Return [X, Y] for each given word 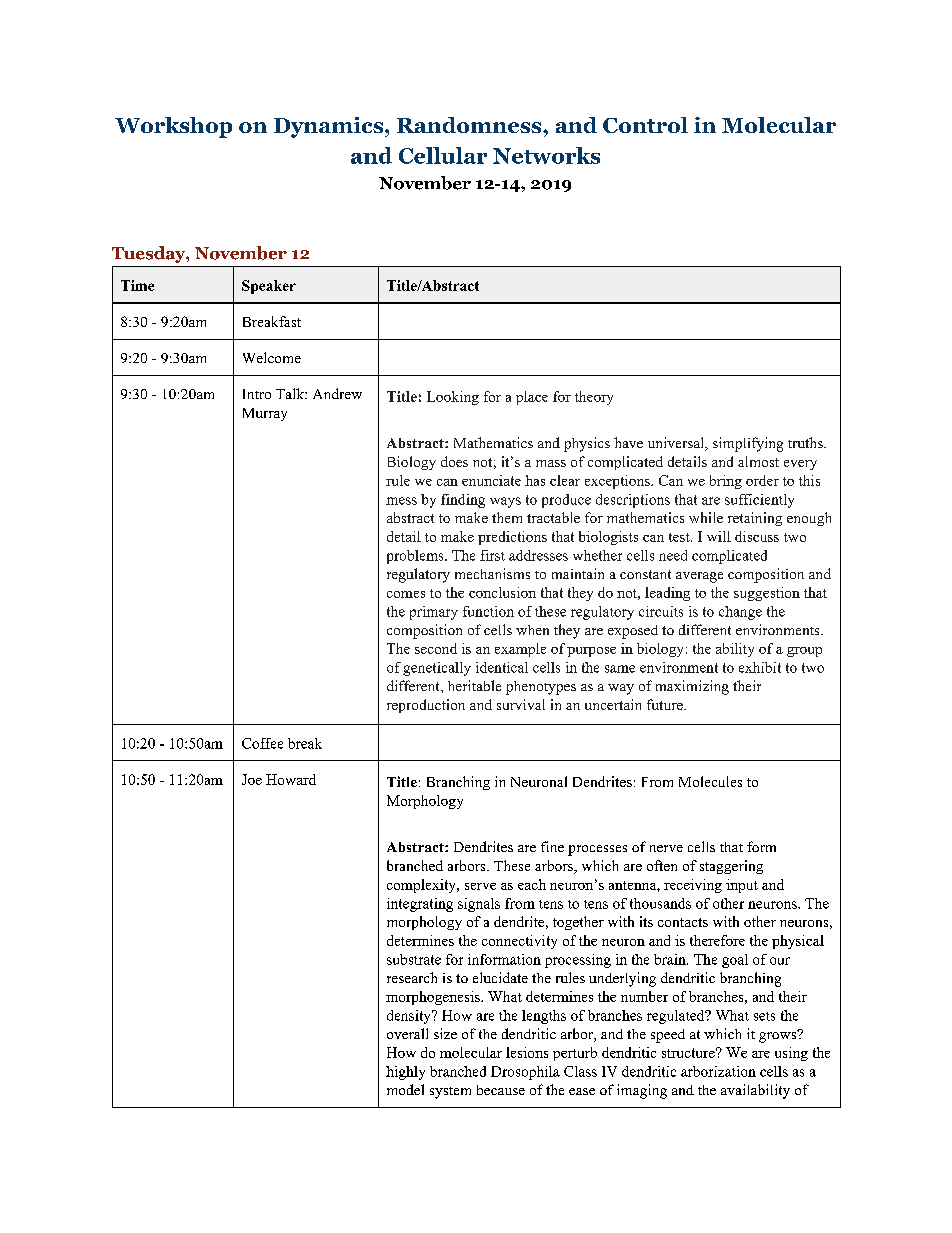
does [454, 461]
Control [645, 125]
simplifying [748, 444]
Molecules [710, 781]
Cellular [443, 155]
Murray [265, 414]
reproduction [426, 706]
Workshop [173, 127]
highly [405, 1073]
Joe [252, 779]
